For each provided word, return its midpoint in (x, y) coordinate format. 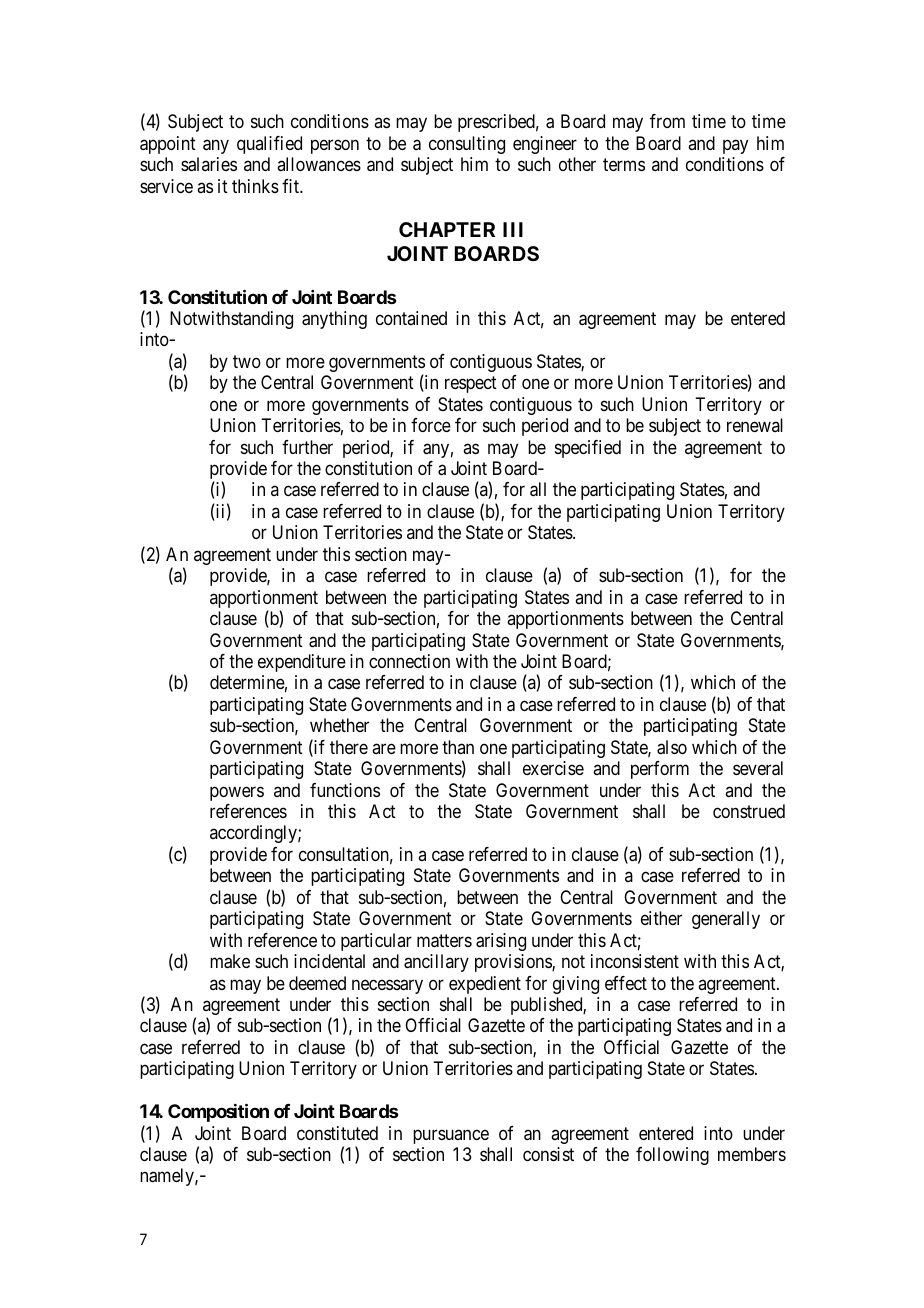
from (667, 121)
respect (471, 385)
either (661, 918)
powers (237, 793)
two (247, 361)
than (458, 747)
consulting (467, 145)
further (307, 447)
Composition (218, 1112)
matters (444, 941)
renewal (755, 425)
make (230, 961)
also (672, 747)
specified (588, 449)
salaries (209, 164)
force (431, 425)
